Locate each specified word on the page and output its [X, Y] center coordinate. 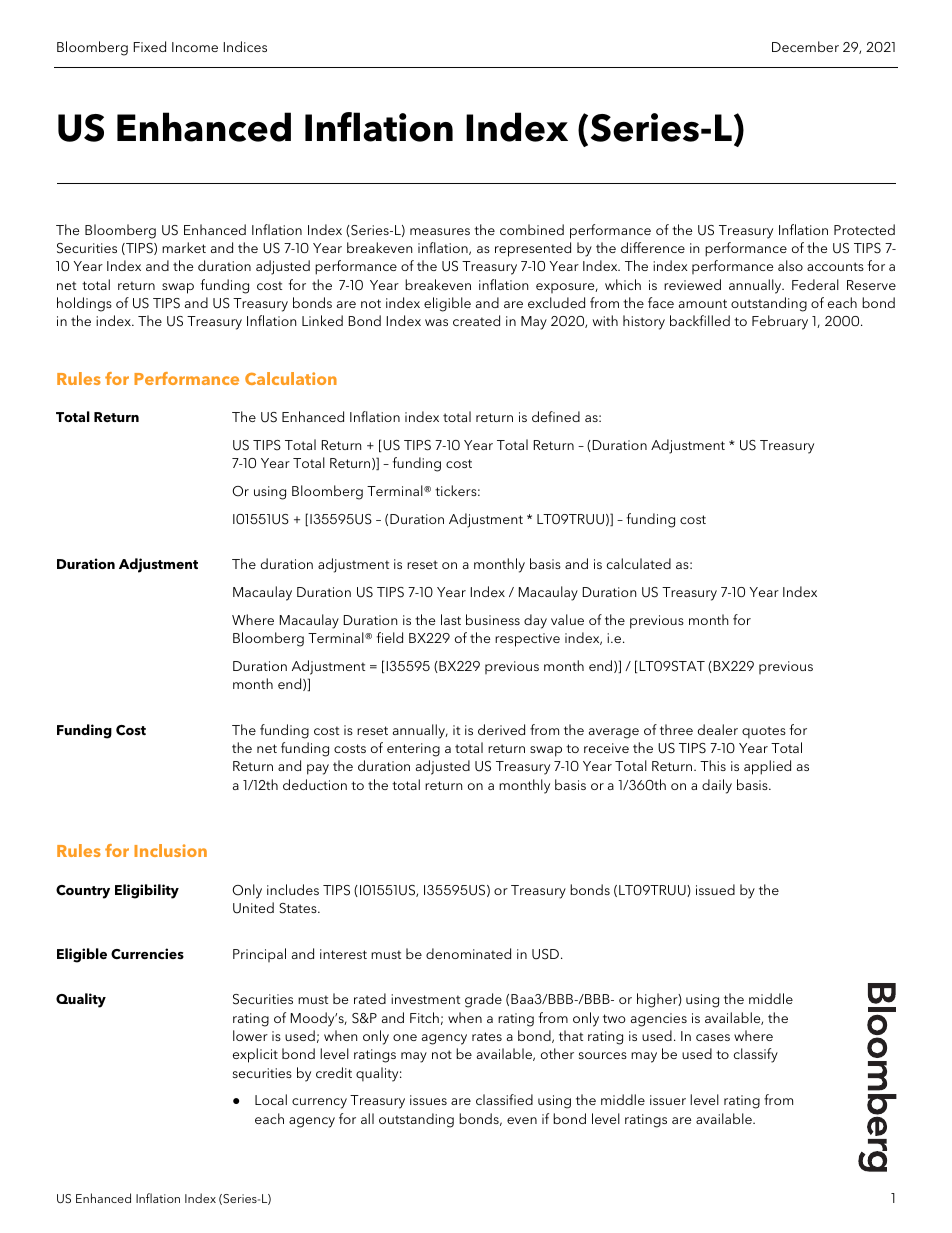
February [780, 322]
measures [440, 231]
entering [413, 750]
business [493, 619]
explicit [255, 1055]
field [390, 637]
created [476, 320]
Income [195, 47]
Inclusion [170, 850]
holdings [84, 304]
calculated [639, 563]
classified [504, 1099]
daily [717, 786]
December [805, 46]
